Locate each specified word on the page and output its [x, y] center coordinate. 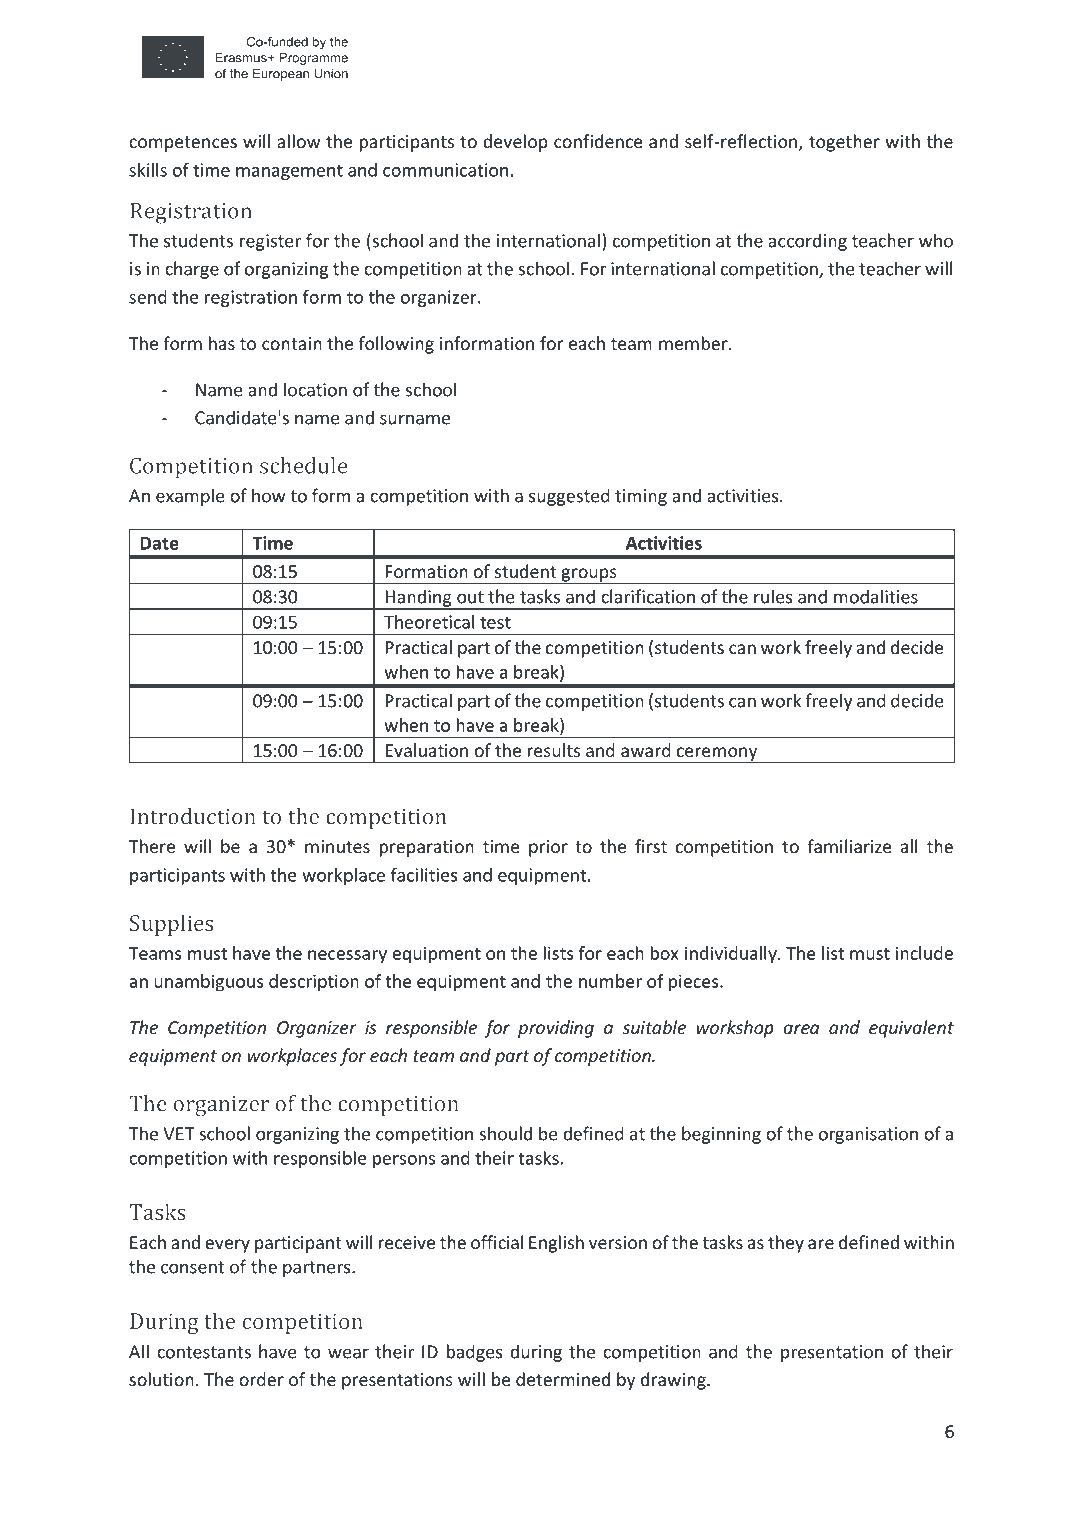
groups [589, 576]
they [786, 1244]
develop [515, 143]
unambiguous [209, 983]
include [924, 953]
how [269, 495]
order [261, 1379]
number [610, 981]
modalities [876, 596]
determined [563, 1379]
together [844, 143]
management [289, 172]
